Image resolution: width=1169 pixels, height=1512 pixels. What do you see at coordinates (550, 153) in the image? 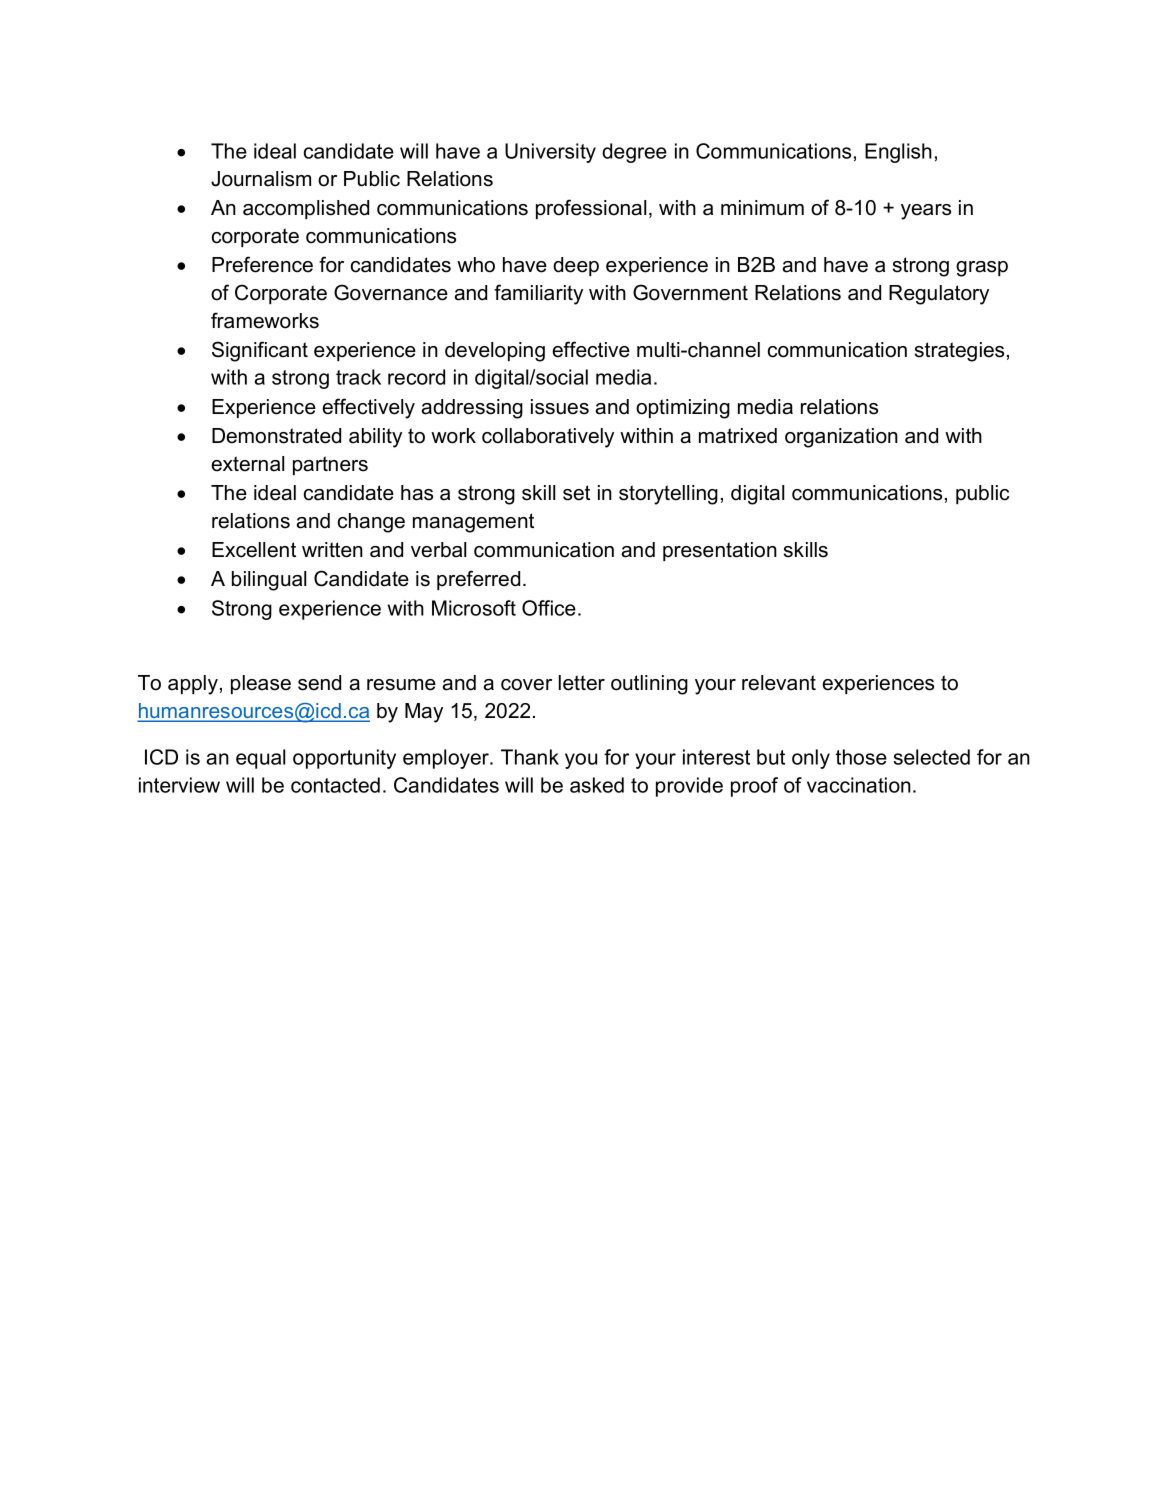
I see `University` at bounding box center [550, 153].
